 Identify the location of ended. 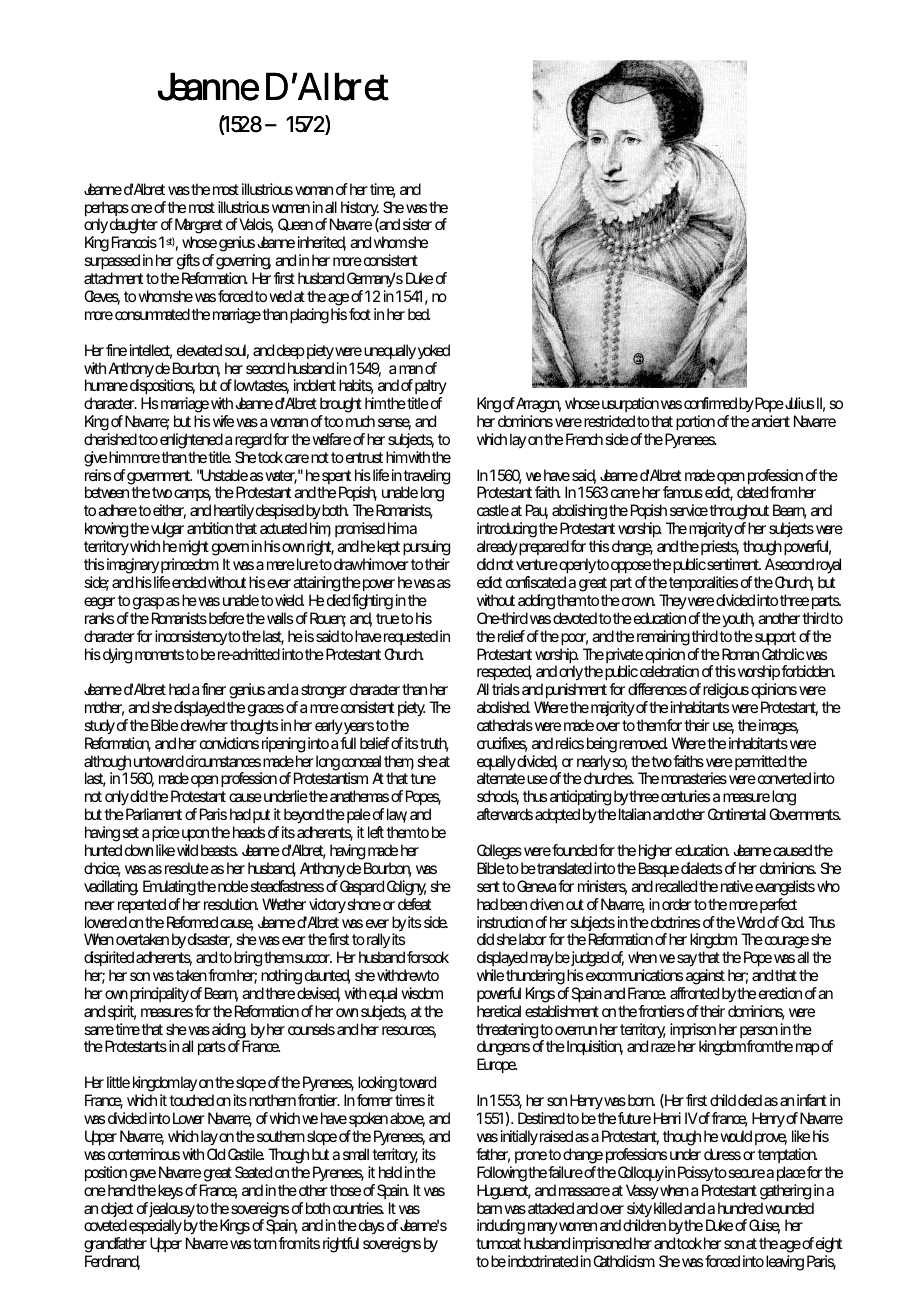
(189, 582).
